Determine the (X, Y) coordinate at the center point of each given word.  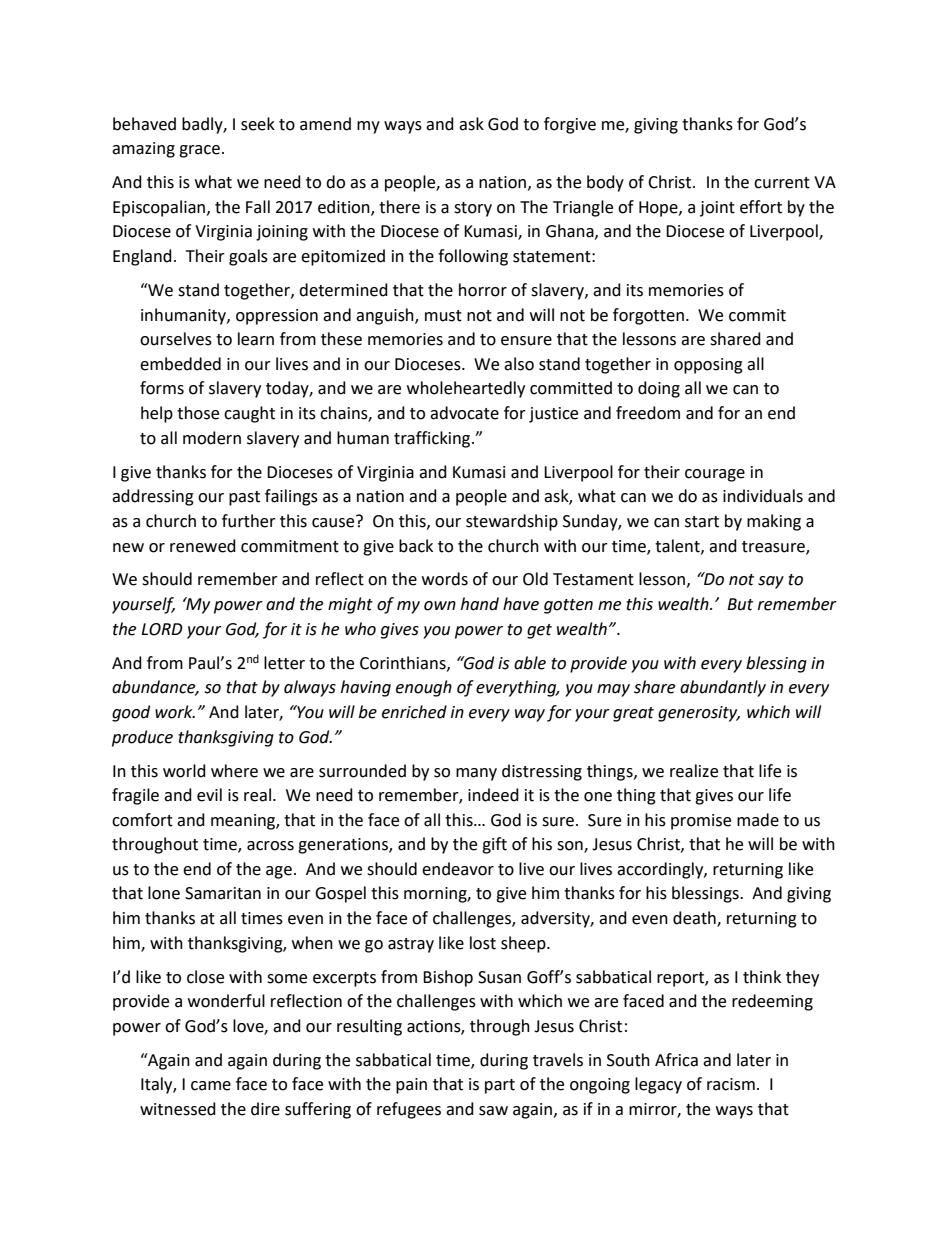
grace (199, 151)
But (740, 604)
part (500, 1086)
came (211, 1086)
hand (480, 604)
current (782, 183)
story (473, 209)
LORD (162, 629)
